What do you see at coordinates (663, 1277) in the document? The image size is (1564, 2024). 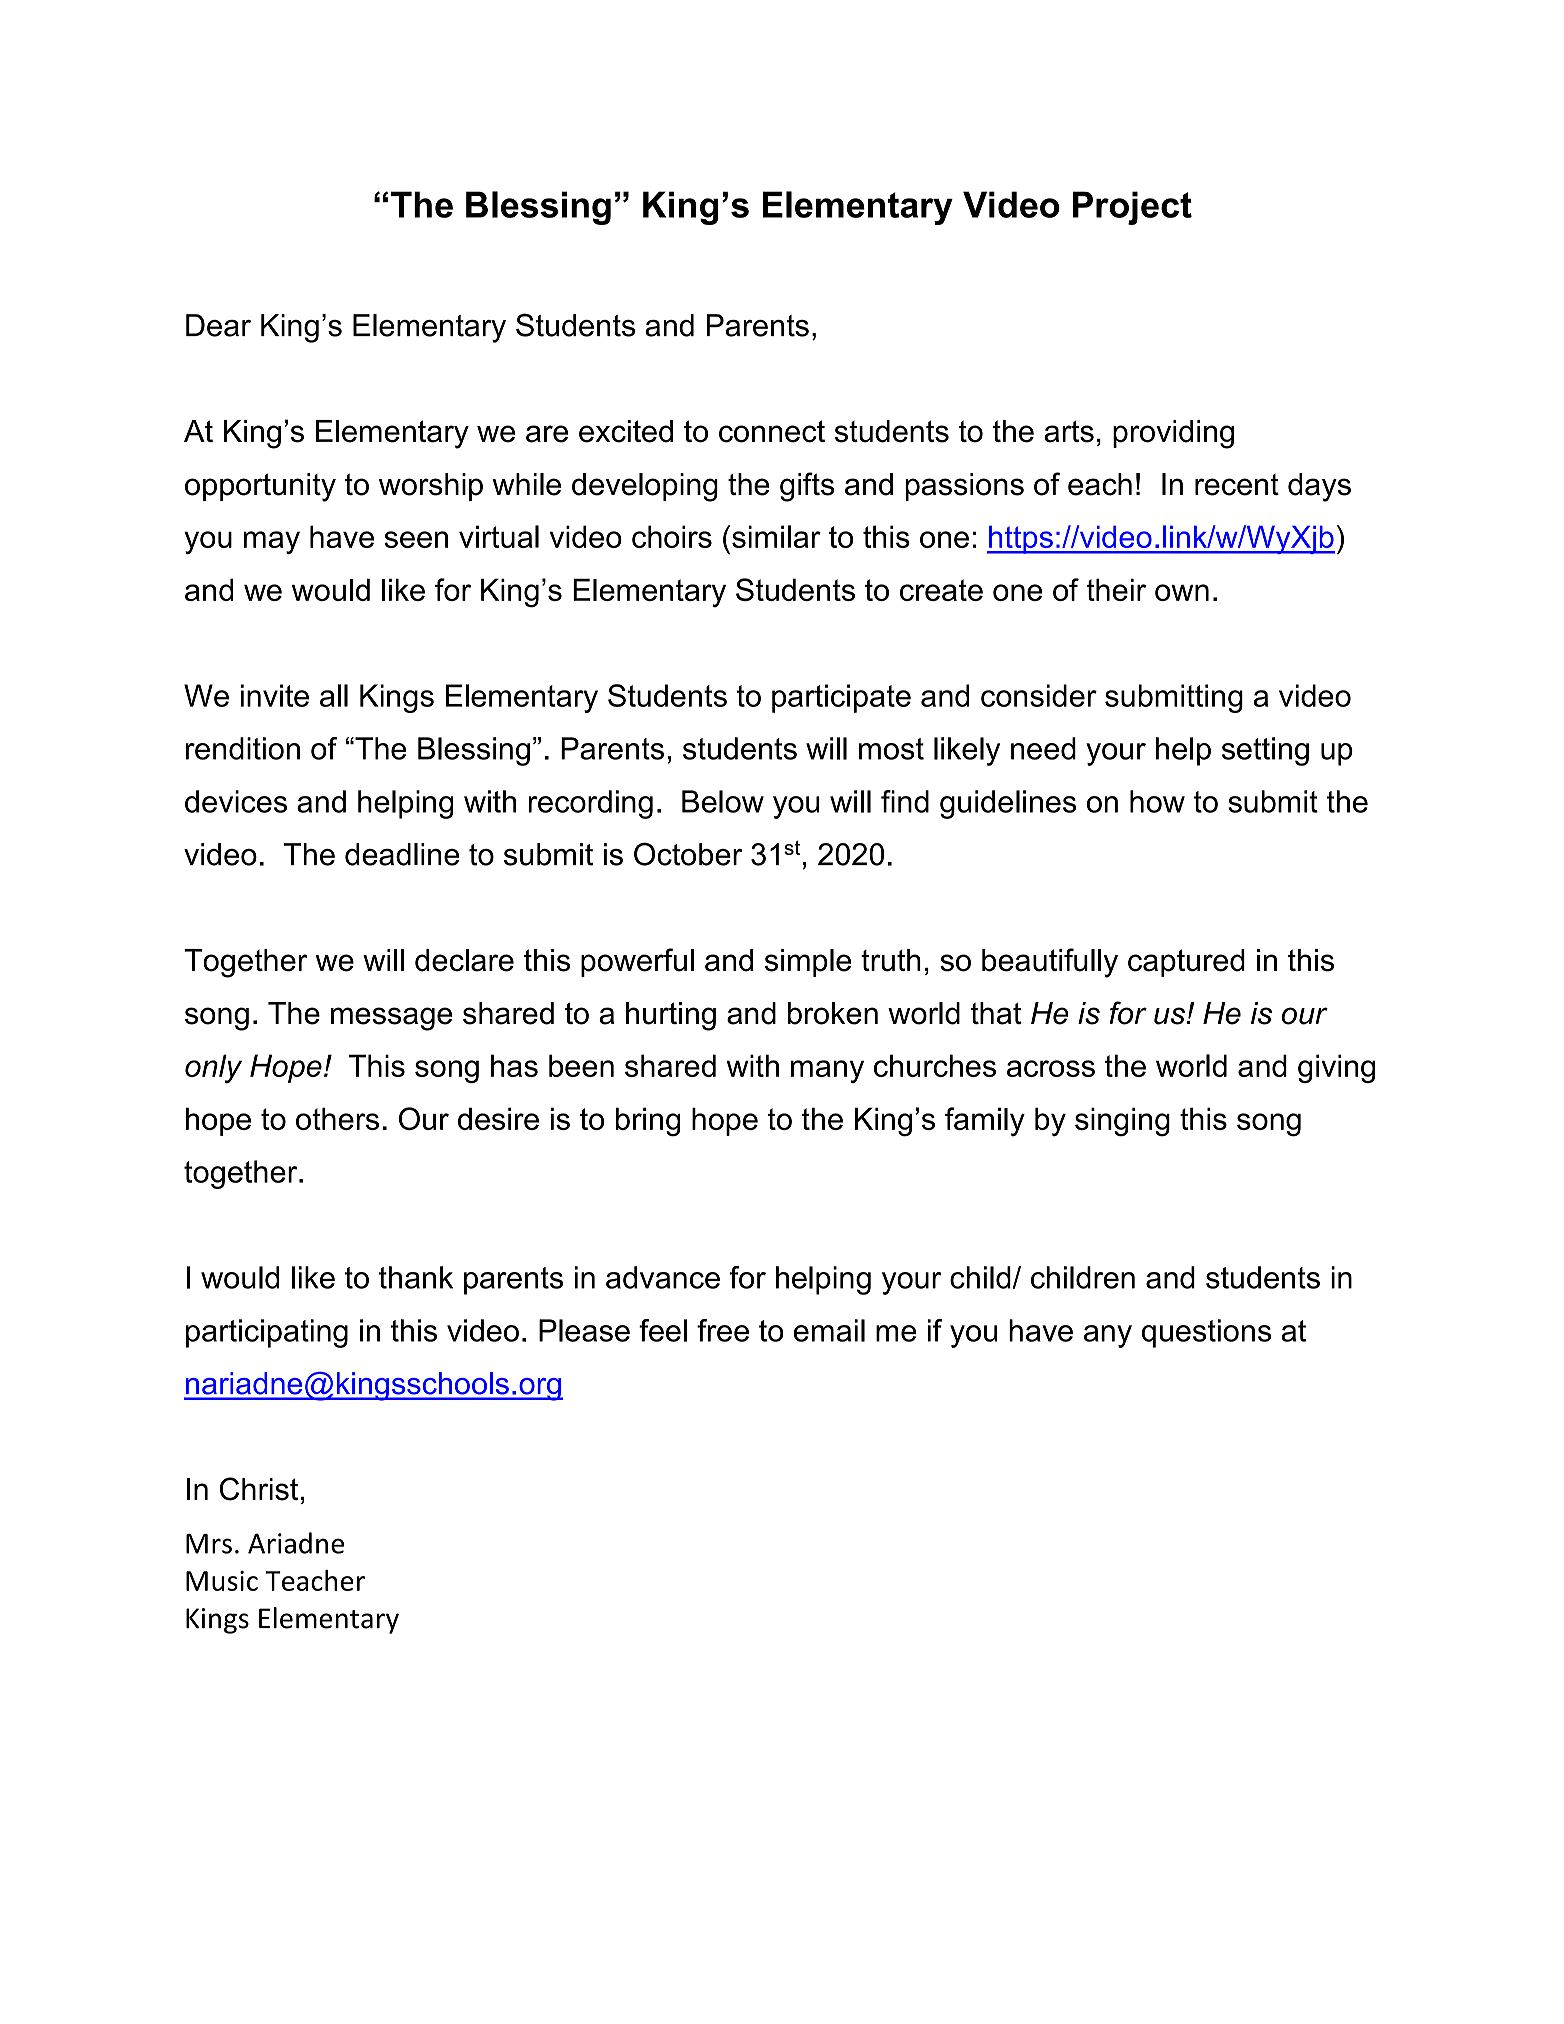 I see `advance` at bounding box center [663, 1277].
